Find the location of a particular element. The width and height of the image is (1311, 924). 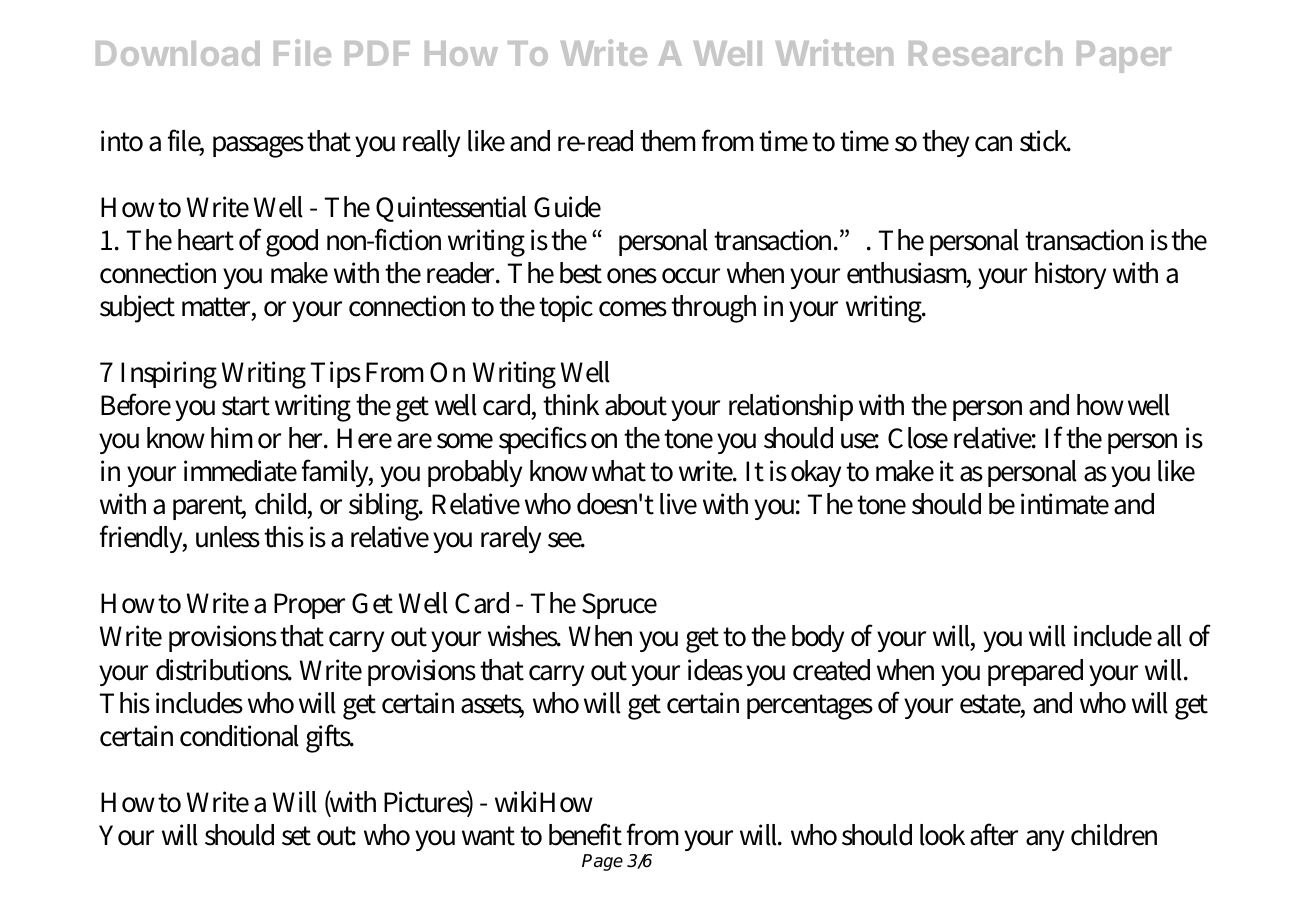

ones is located at coordinates (632, 276).
